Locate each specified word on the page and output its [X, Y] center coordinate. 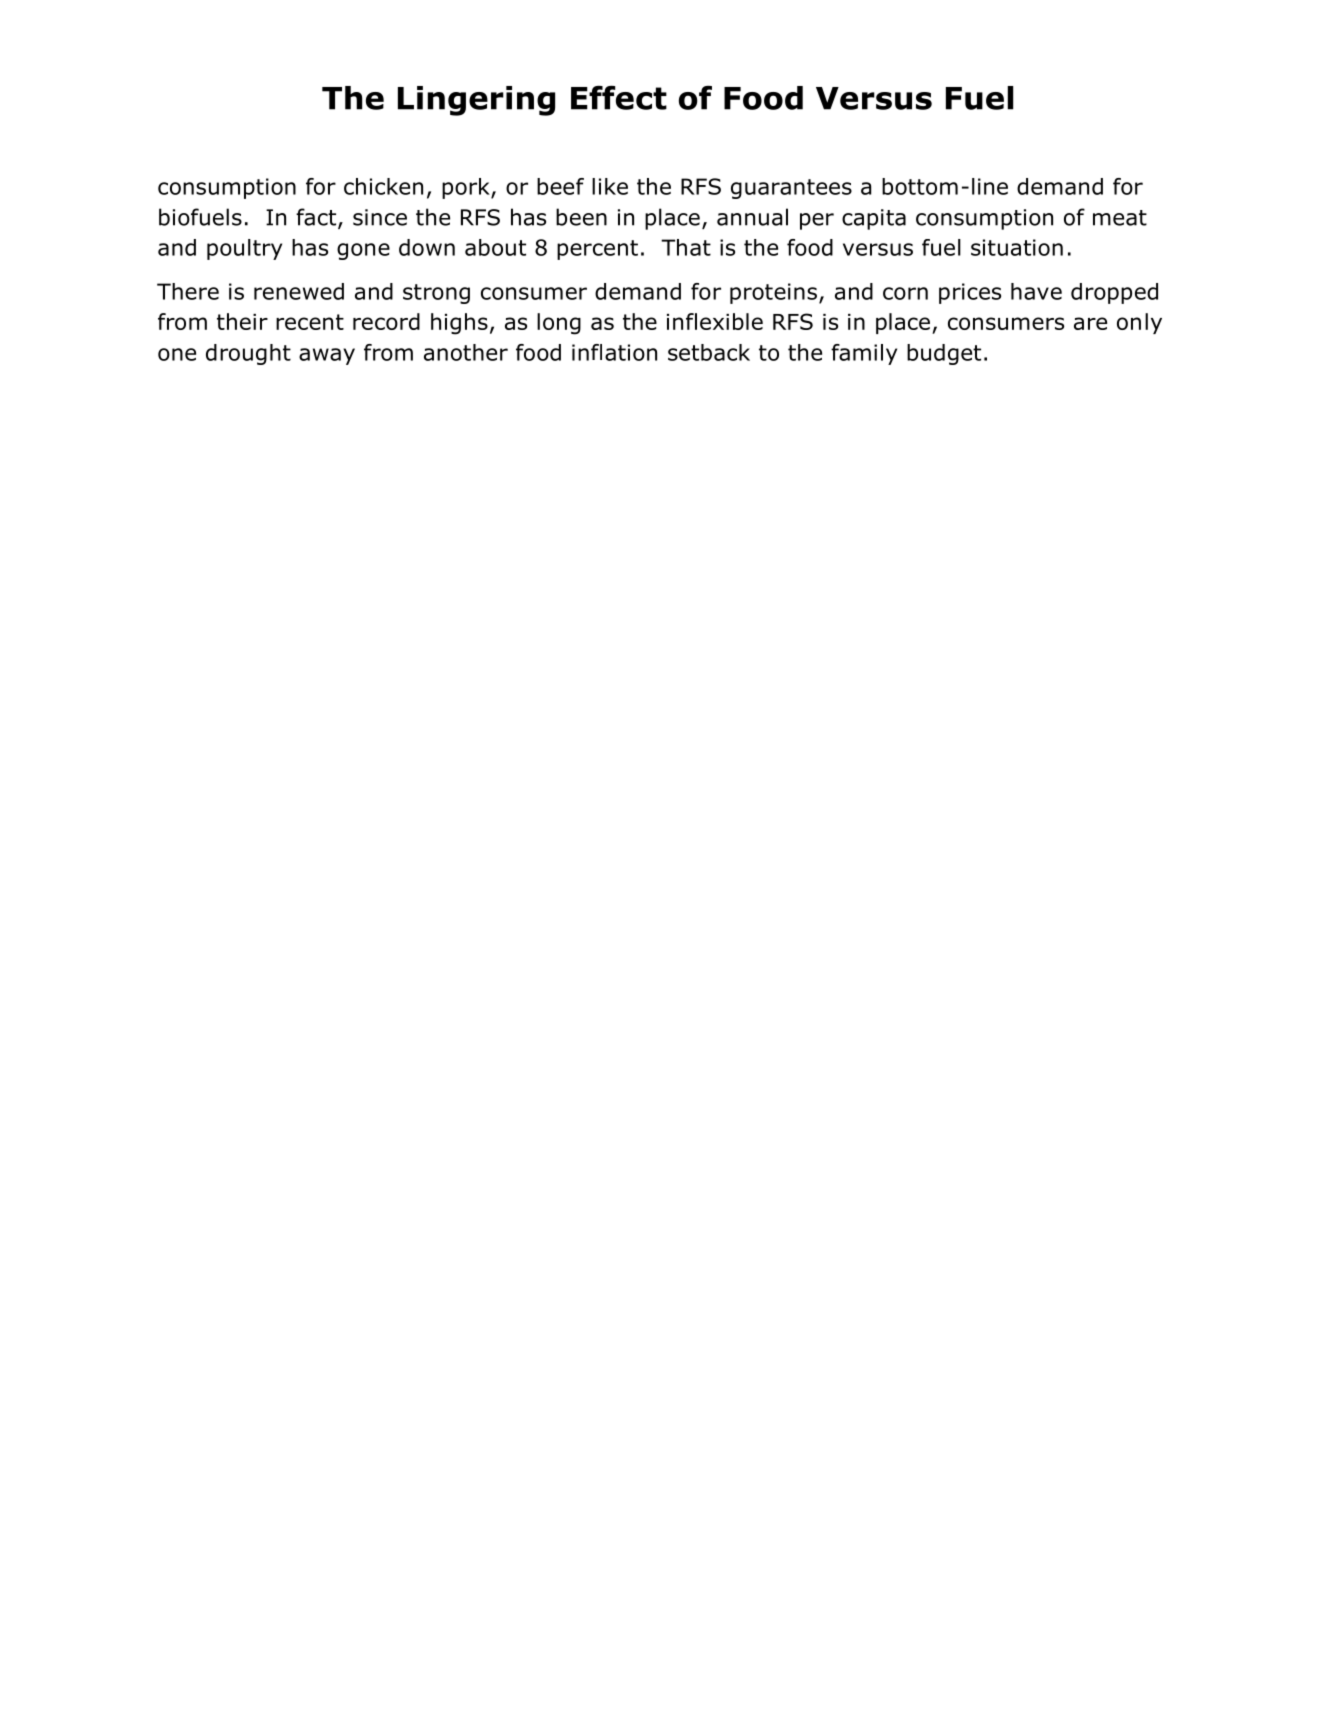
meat [1120, 218]
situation [1017, 247]
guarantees [791, 189]
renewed [299, 291]
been [581, 217]
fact [317, 218]
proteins [773, 293]
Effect [619, 98]
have [1036, 291]
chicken [383, 186]
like [610, 186]
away [327, 356]
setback [709, 352]
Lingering [476, 101]
